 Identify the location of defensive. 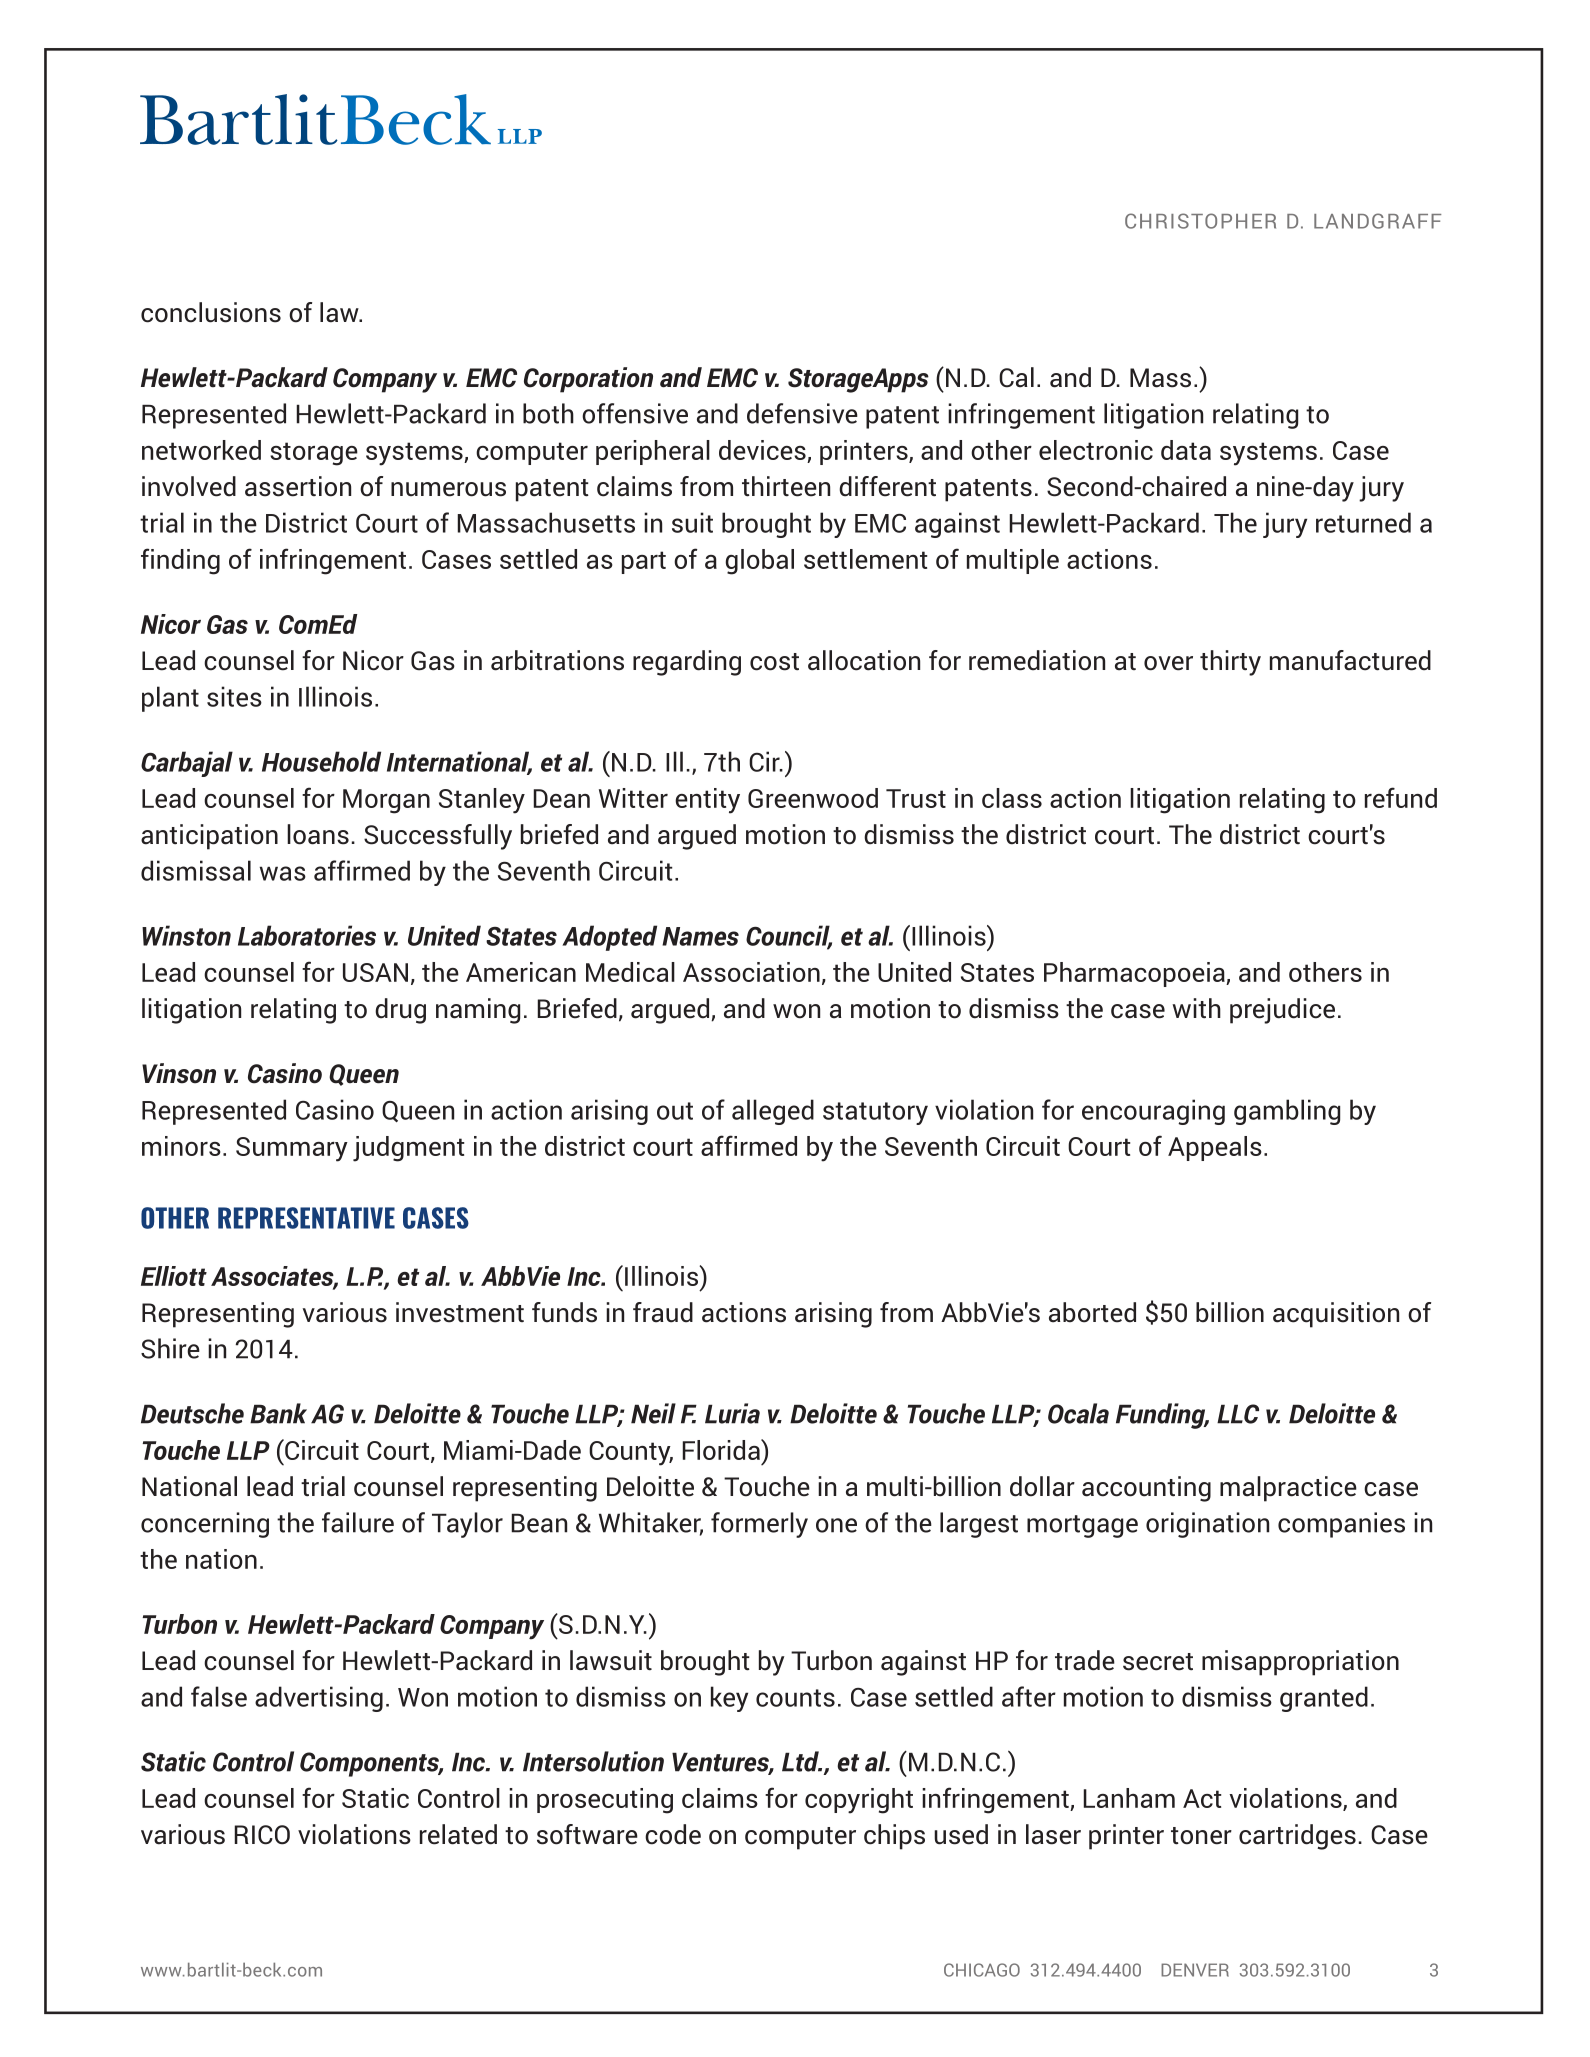
(802, 413).
